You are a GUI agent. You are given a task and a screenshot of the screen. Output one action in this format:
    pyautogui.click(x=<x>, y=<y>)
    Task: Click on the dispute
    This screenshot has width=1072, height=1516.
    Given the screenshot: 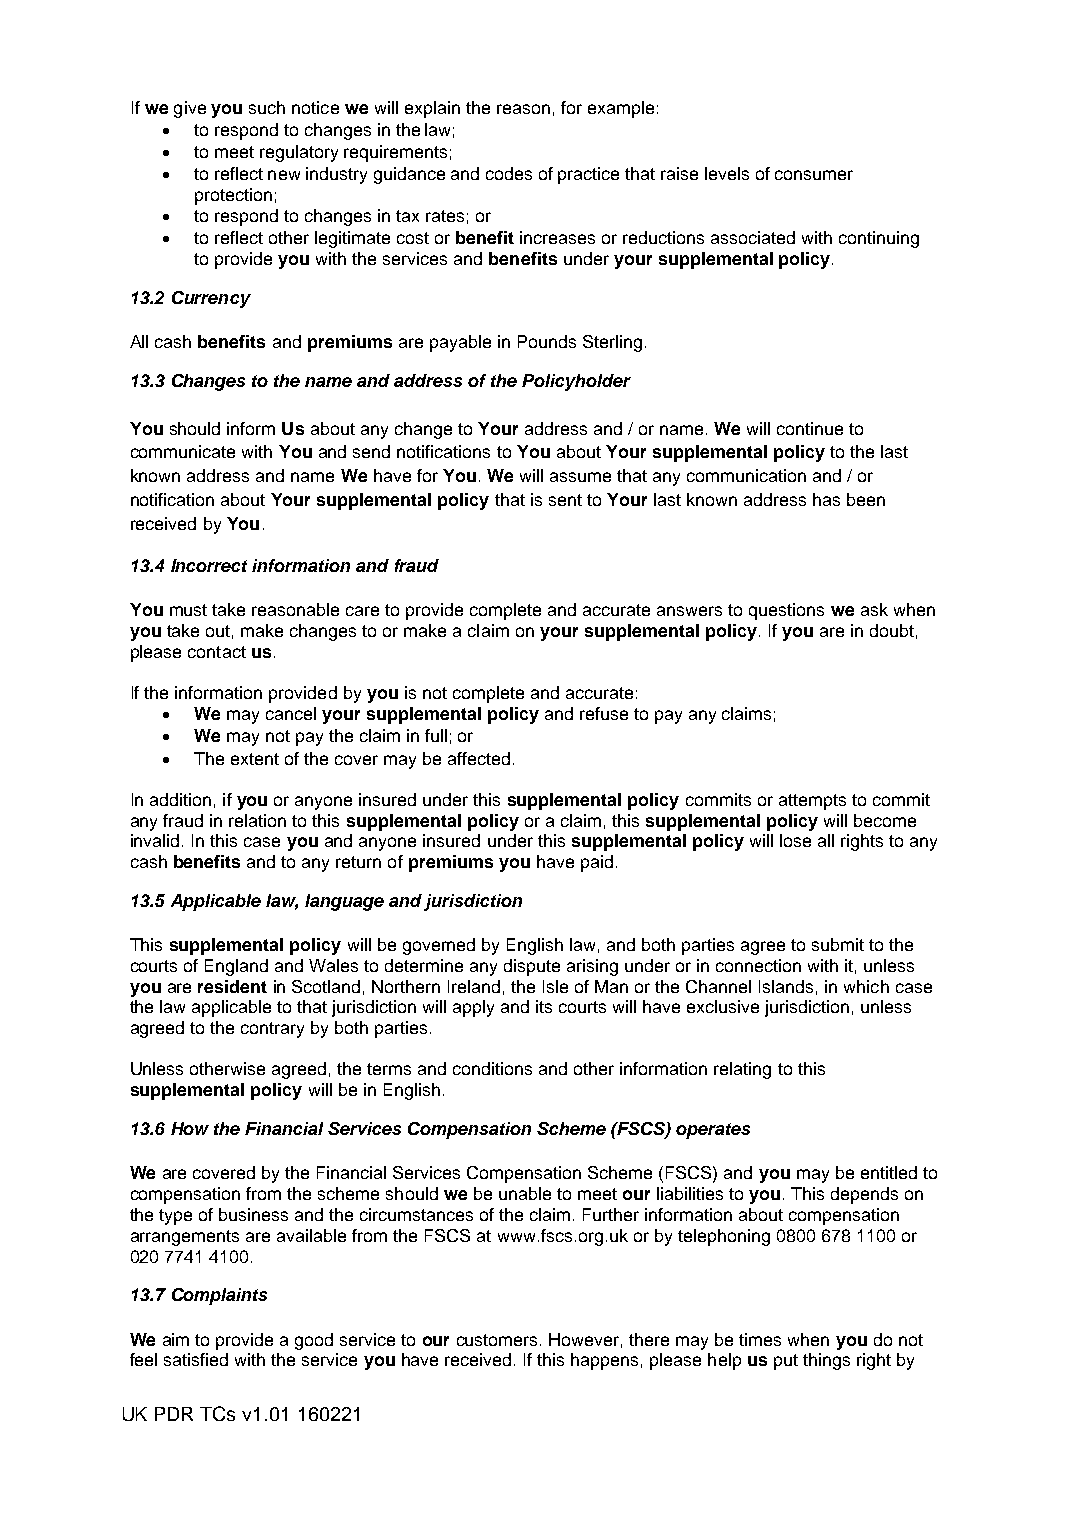 What is the action you would take?
    pyautogui.click(x=532, y=967)
